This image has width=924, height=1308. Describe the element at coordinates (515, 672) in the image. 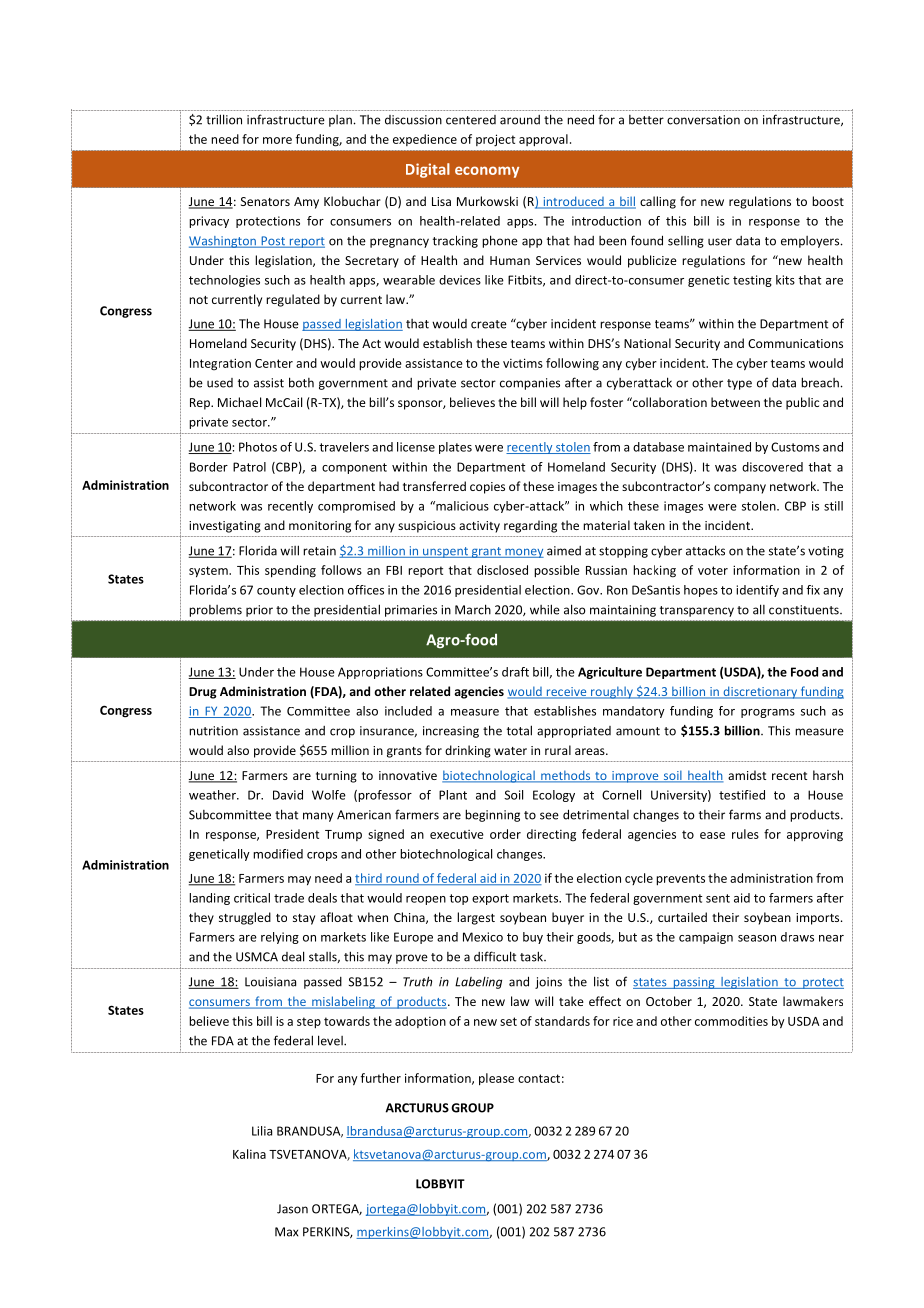

I see `draft` at that location.
